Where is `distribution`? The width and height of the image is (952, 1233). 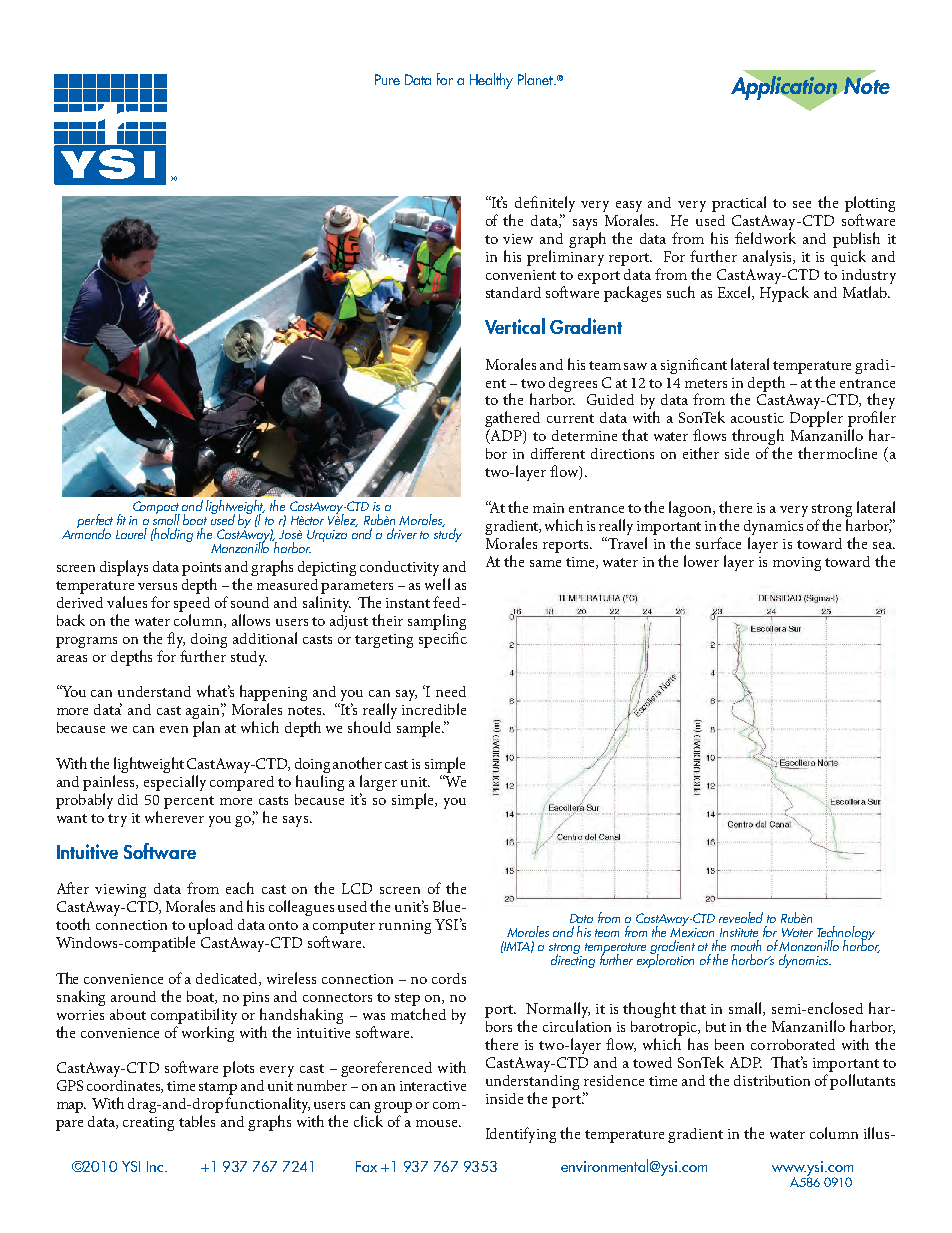 distribution is located at coordinates (772, 1080).
